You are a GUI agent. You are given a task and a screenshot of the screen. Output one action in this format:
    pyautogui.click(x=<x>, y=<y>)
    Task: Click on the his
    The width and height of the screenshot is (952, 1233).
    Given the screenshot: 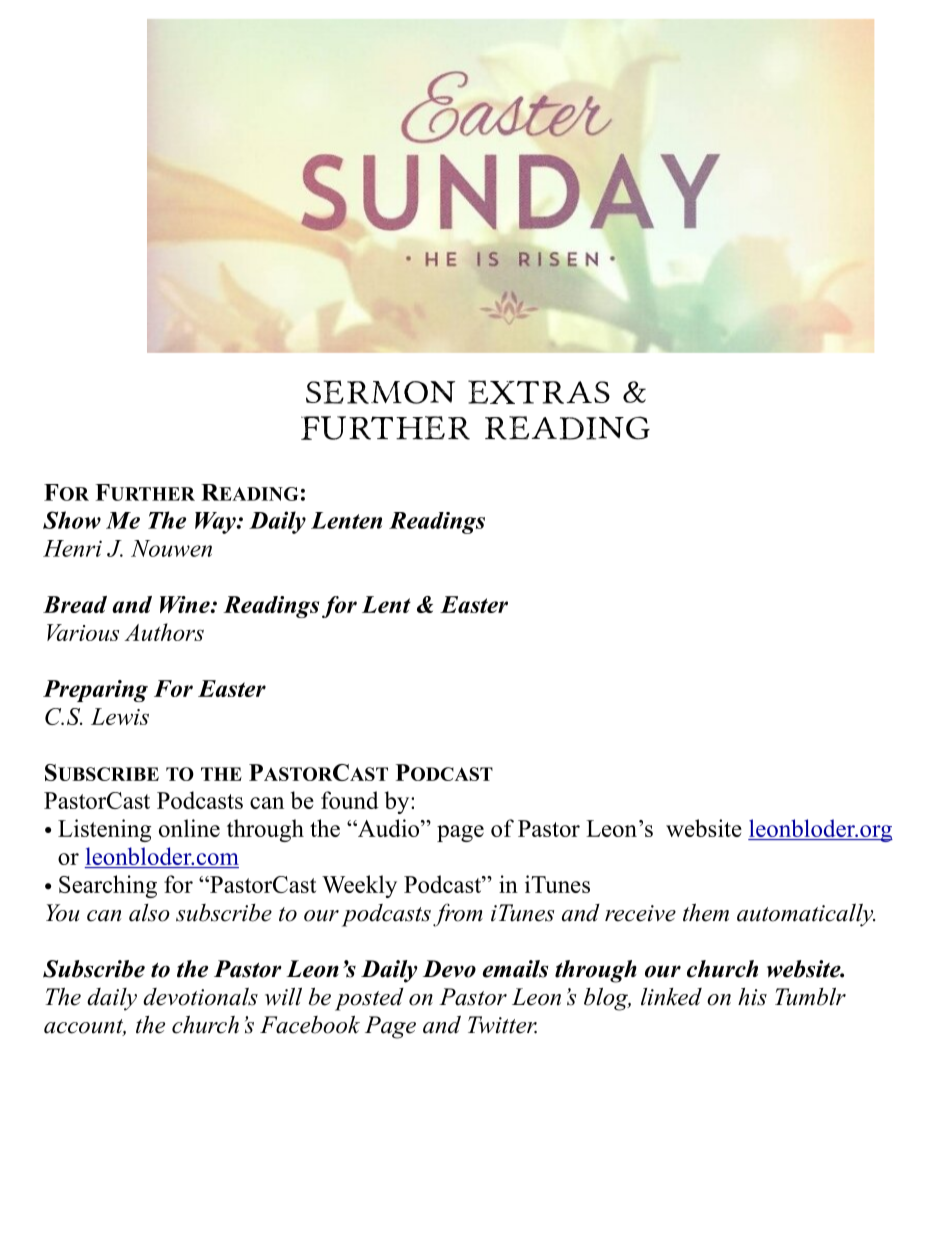 What is the action you would take?
    pyautogui.click(x=752, y=997)
